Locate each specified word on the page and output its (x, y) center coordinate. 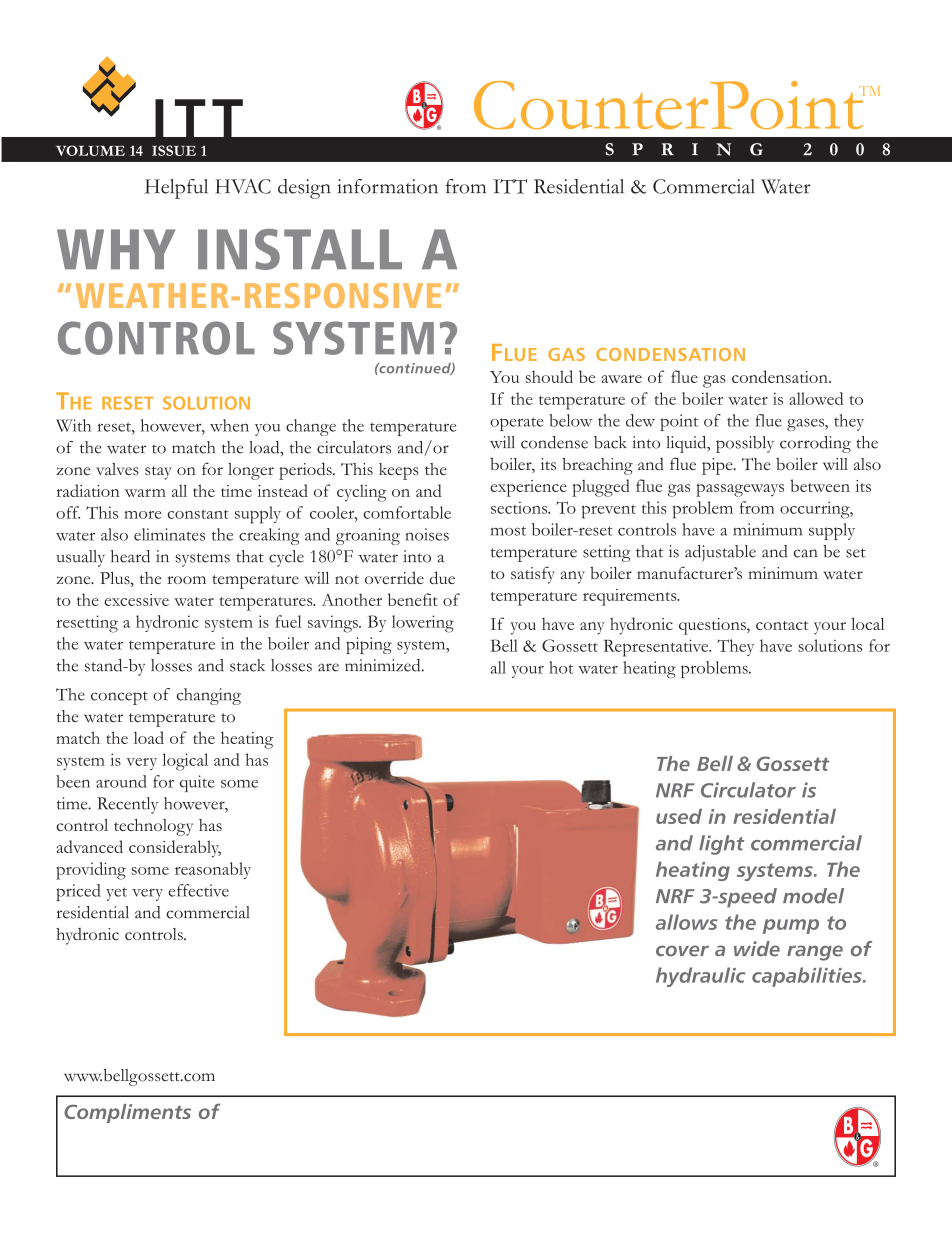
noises (427, 534)
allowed (816, 398)
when (229, 425)
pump (791, 926)
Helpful (176, 189)
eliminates (169, 534)
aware (621, 379)
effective (199, 890)
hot (561, 667)
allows (687, 922)
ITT (510, 186)
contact (782, 625)
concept (119, 698)
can (806, 553)
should (549, 376)
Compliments (127, 1113)
